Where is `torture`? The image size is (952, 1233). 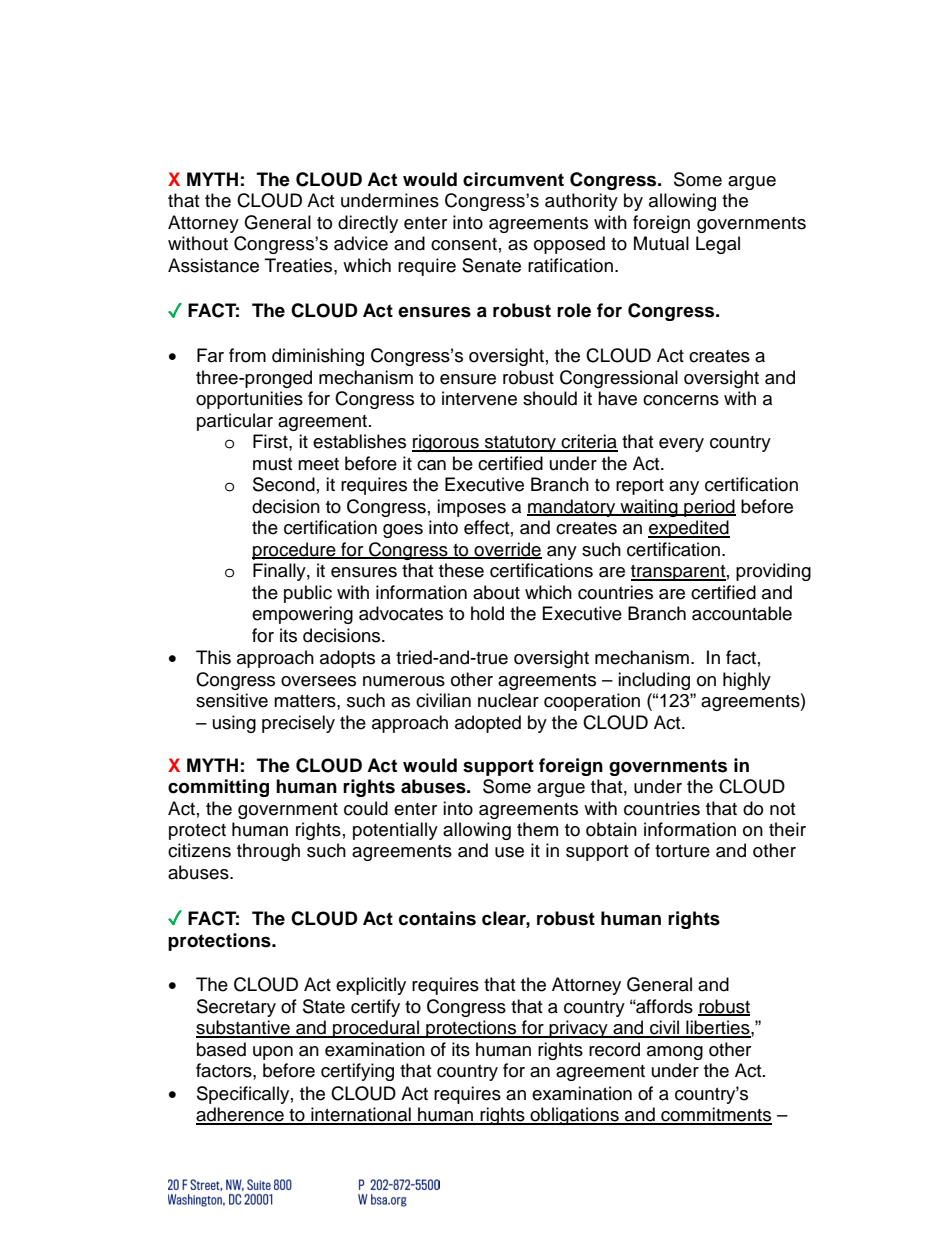 torture is located at coordinates (682, 851).
